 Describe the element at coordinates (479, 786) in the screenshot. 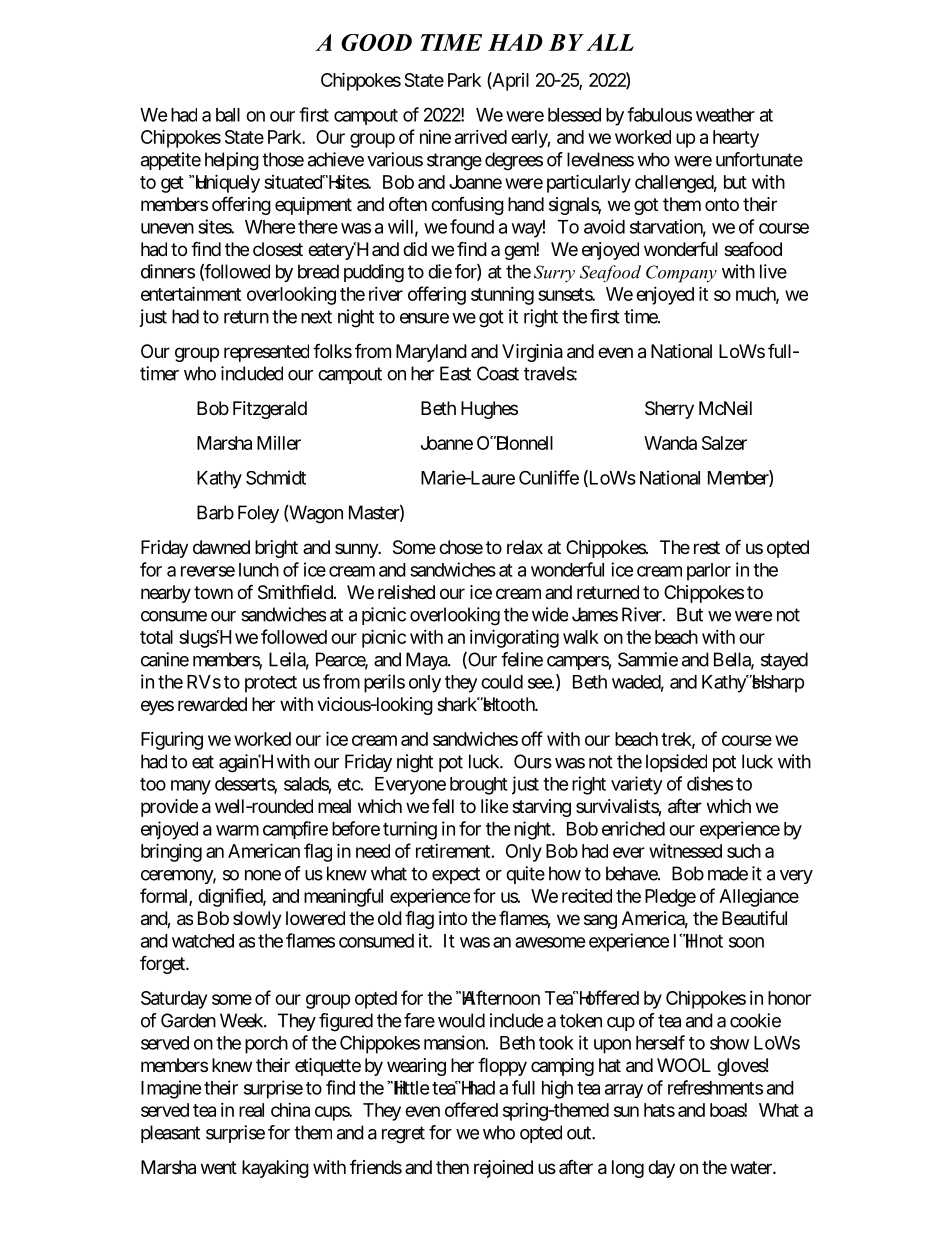

I see `brought` at that location.
